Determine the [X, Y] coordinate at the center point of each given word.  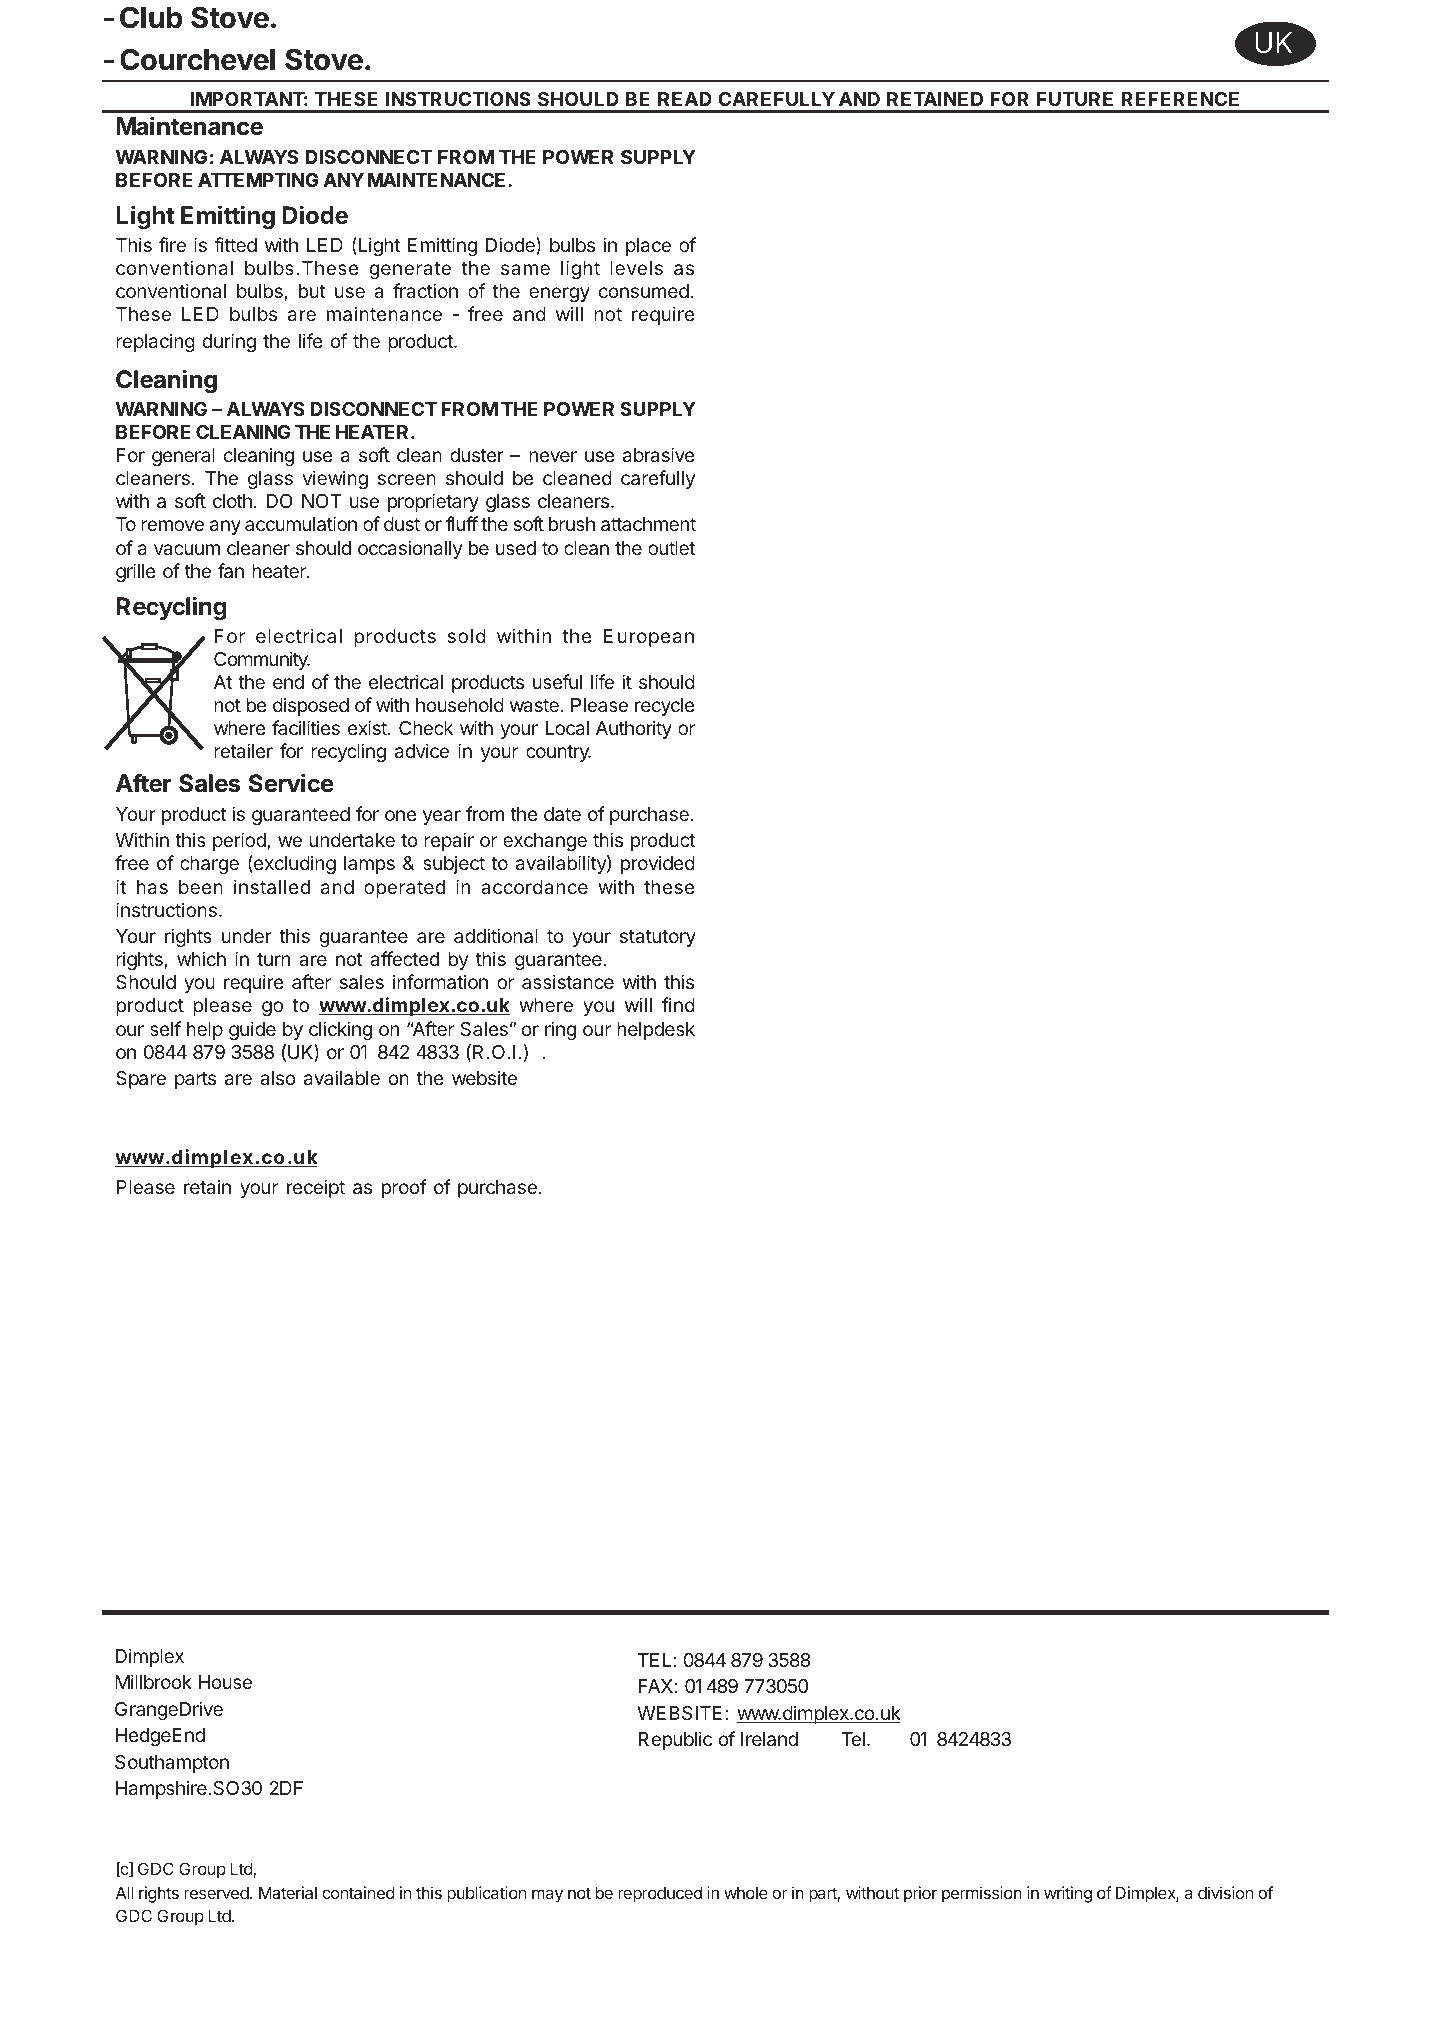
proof [404, 1188]
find [678, 1004]
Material [288, 1892]
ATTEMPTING [258, 180]
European [649, 638]
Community [262, 660]
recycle [665, 707]
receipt [316, 1188]
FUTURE [1075, 99]
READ [685, 99]
